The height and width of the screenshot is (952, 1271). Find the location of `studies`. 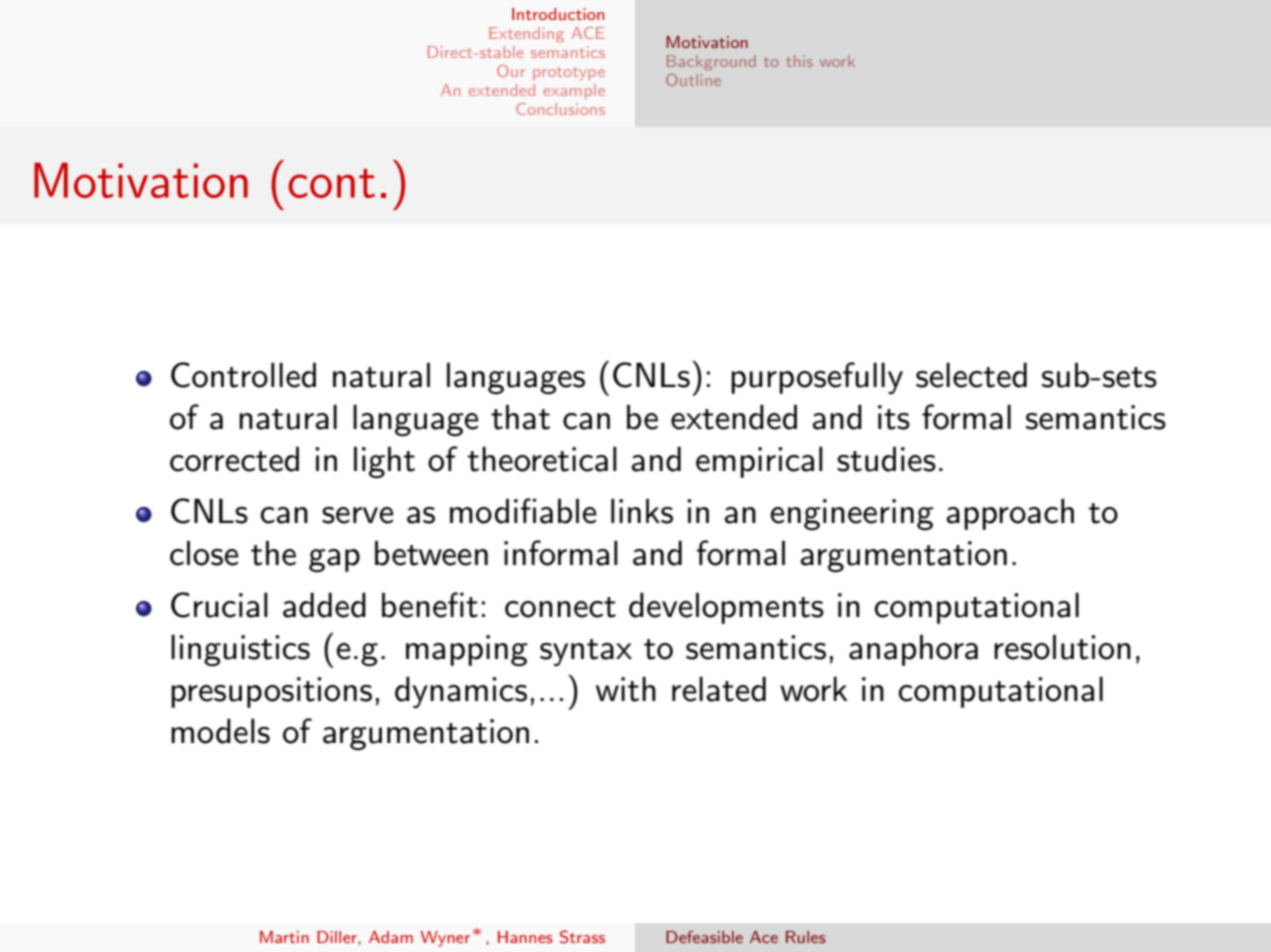

studies is located at coordinates (886, 459).
